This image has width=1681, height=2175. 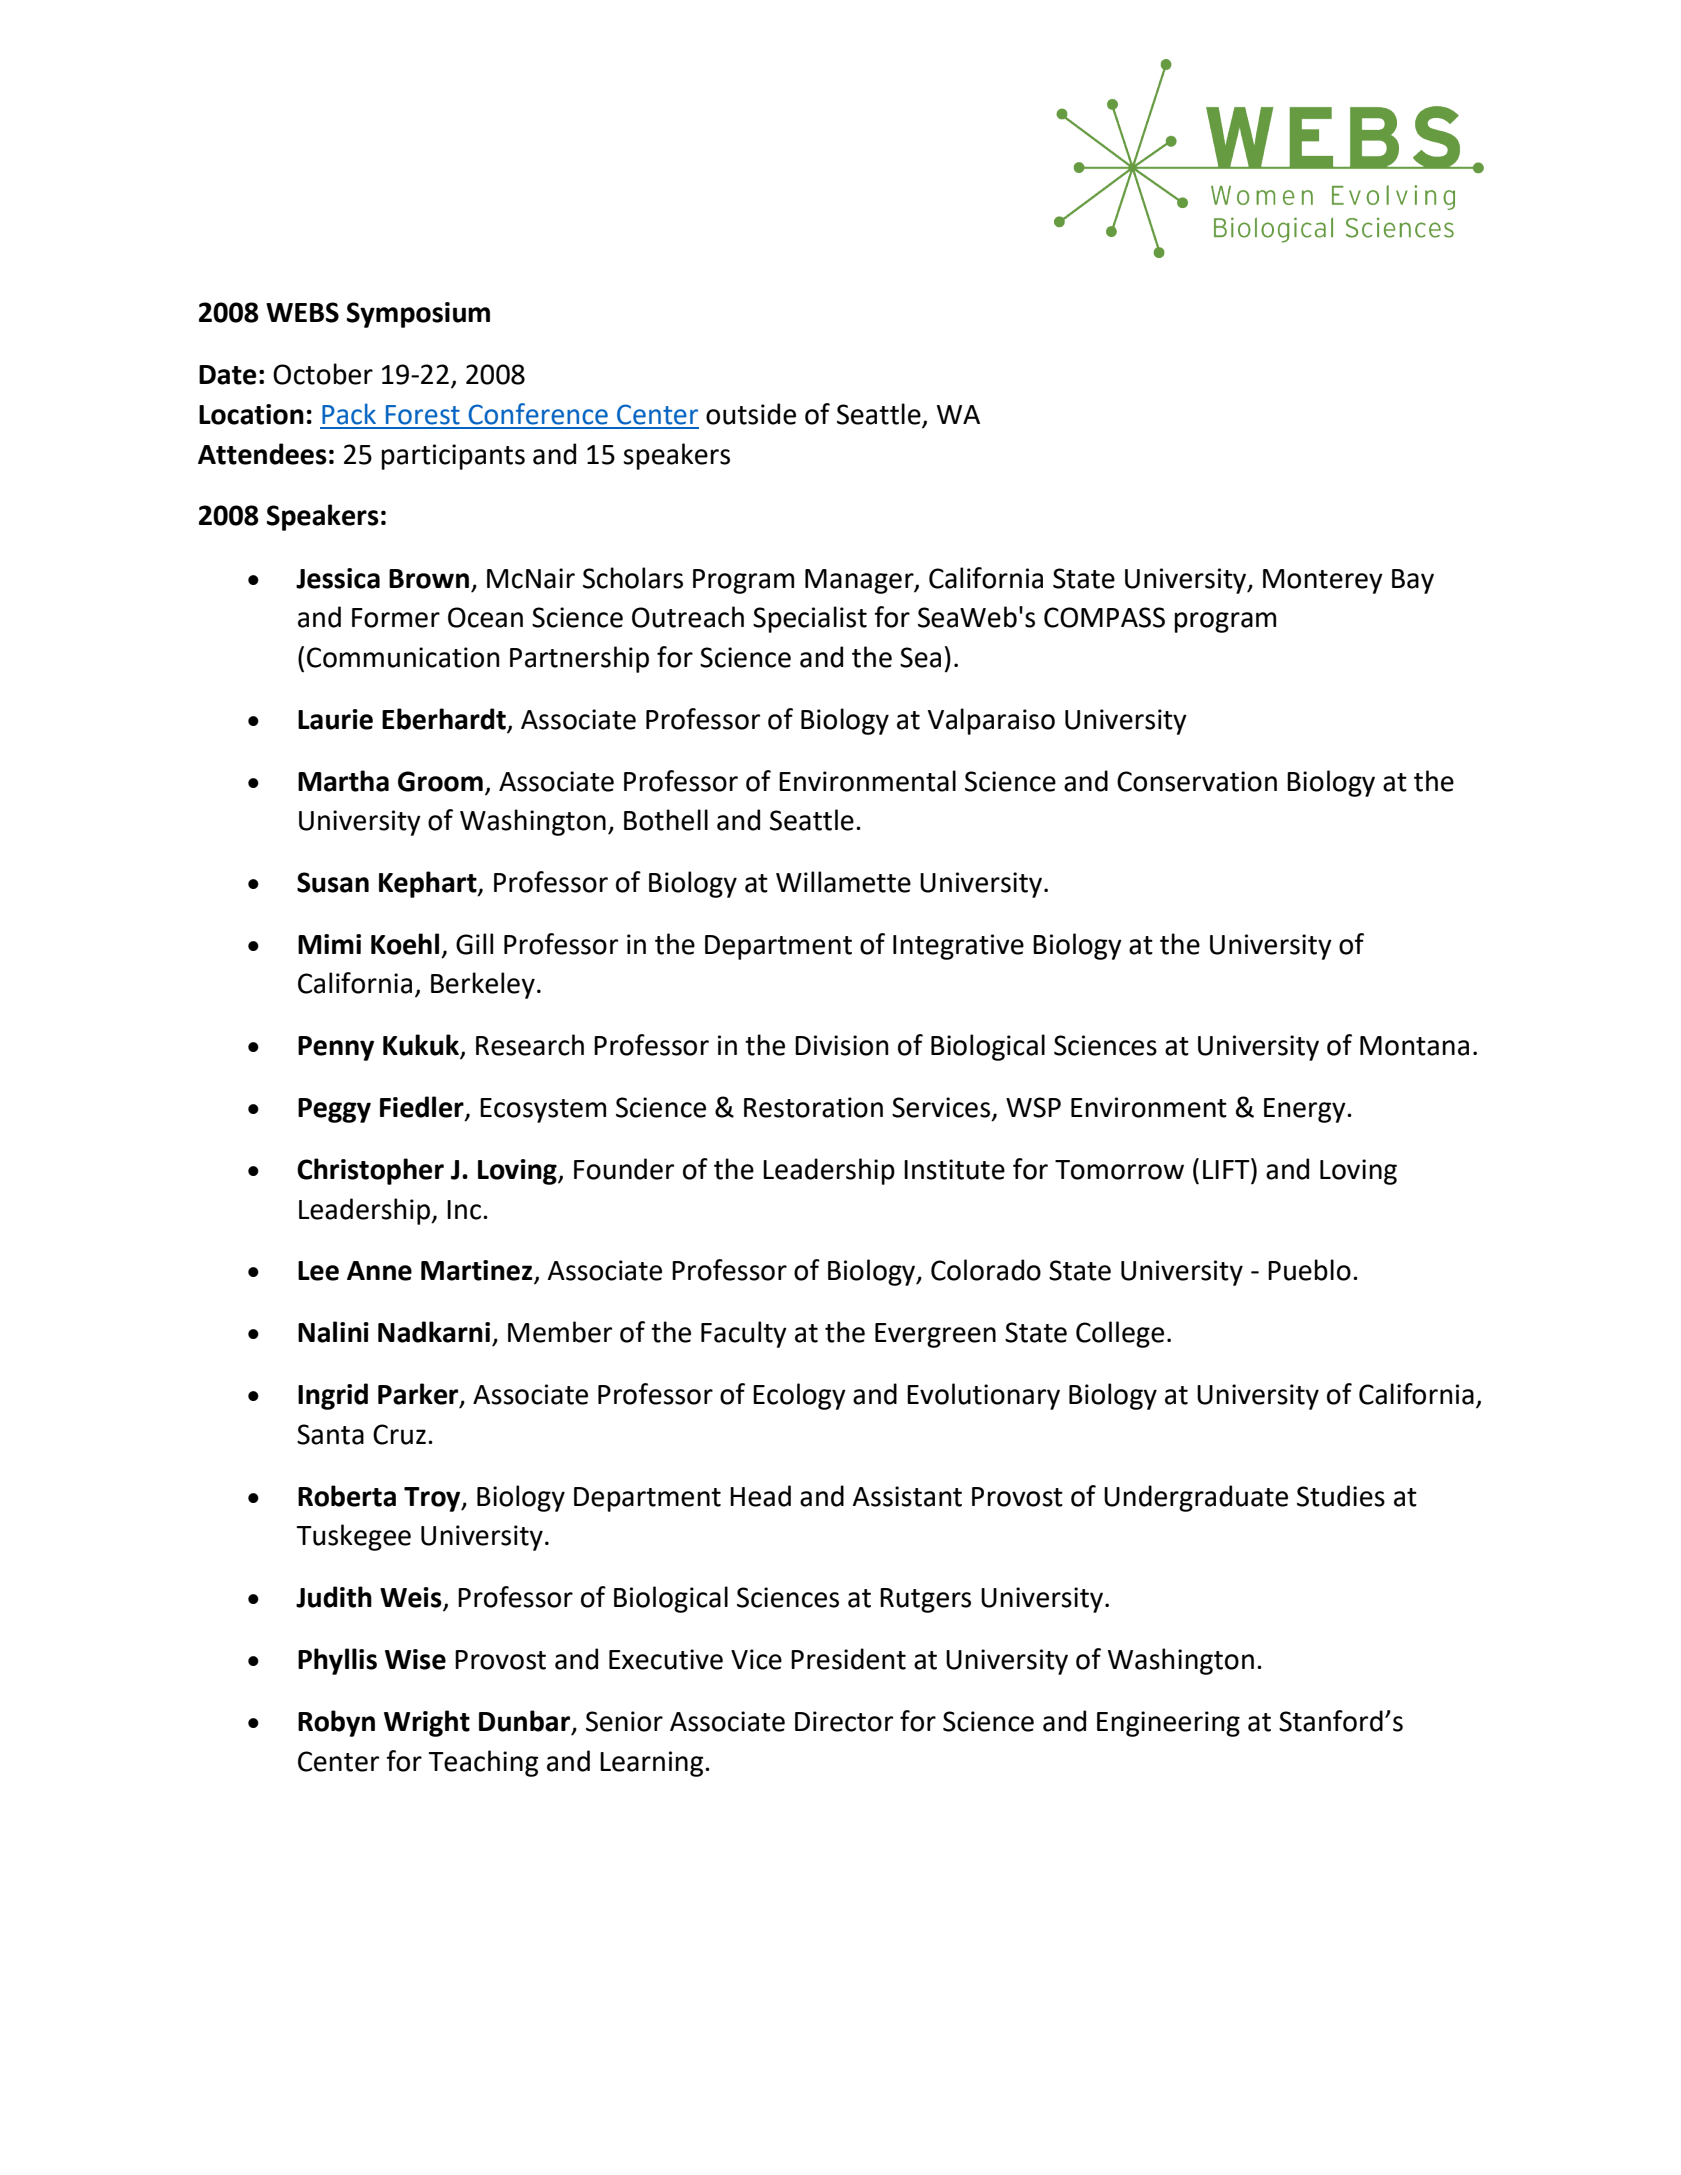 I want to click on Energy, so click(x=1306, y=1110).
